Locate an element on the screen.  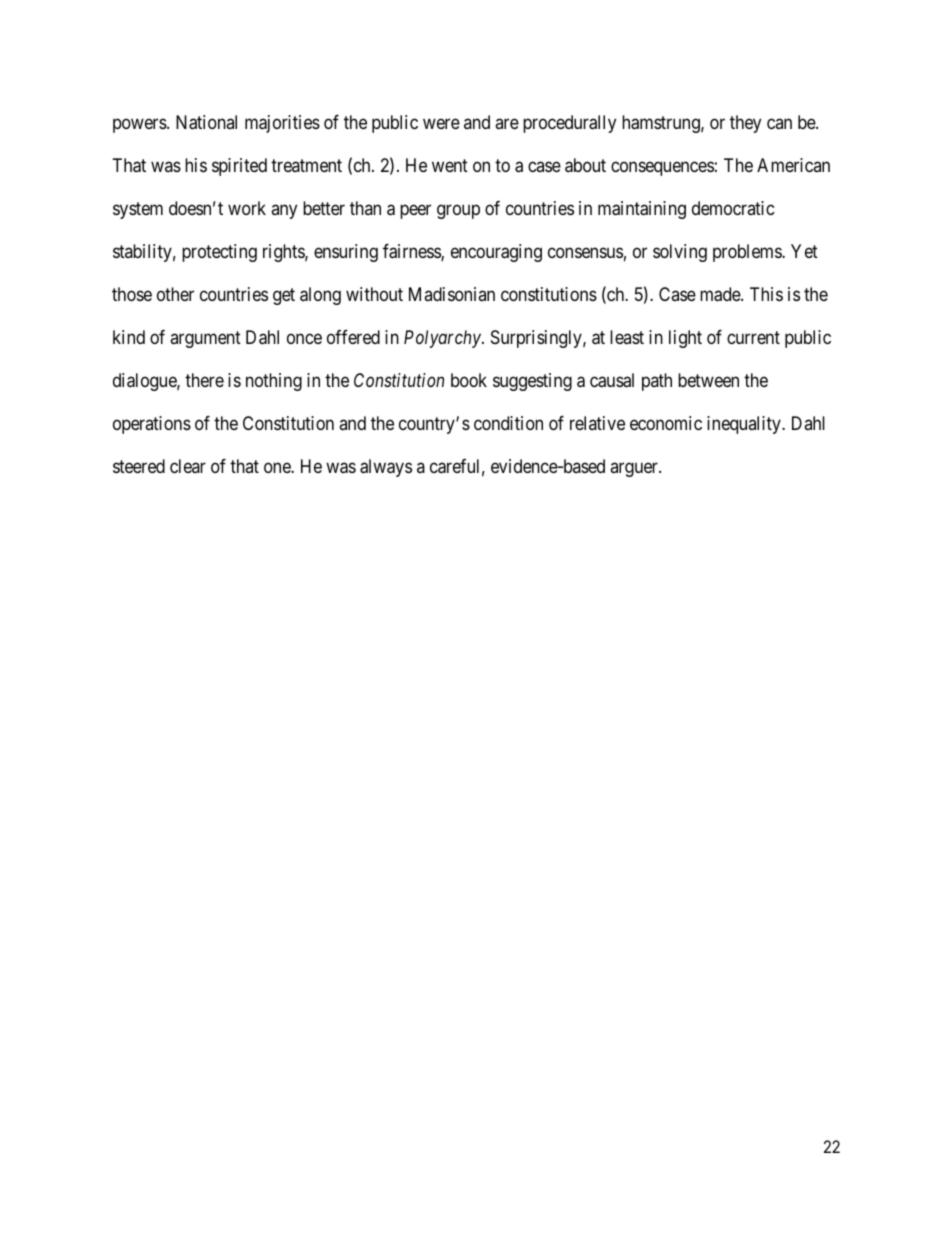
National is located at coordinates (206, 122).
